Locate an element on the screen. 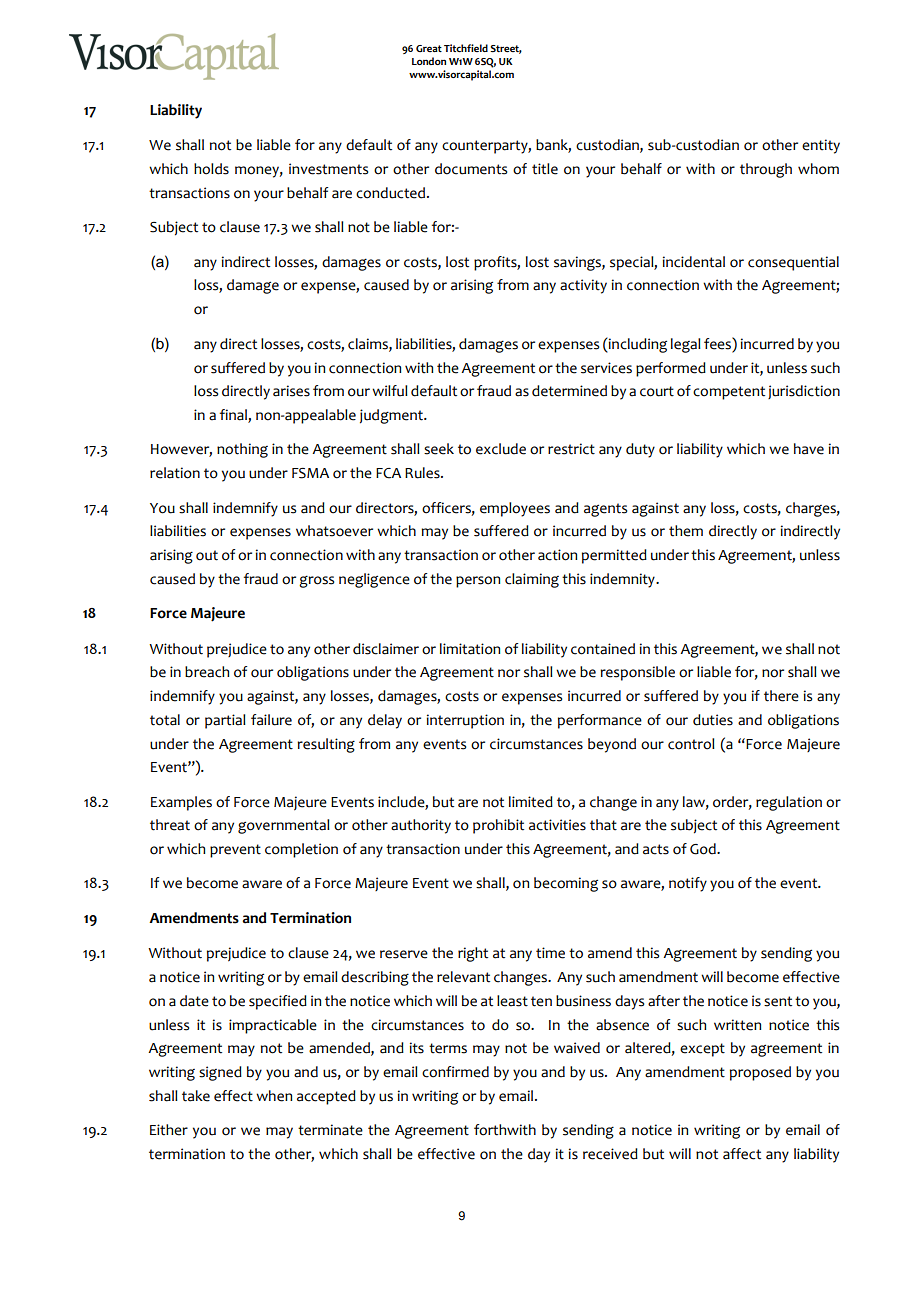 This screenshot has height=1308, width=924. prohibit is located at coordinates (498, 826).
